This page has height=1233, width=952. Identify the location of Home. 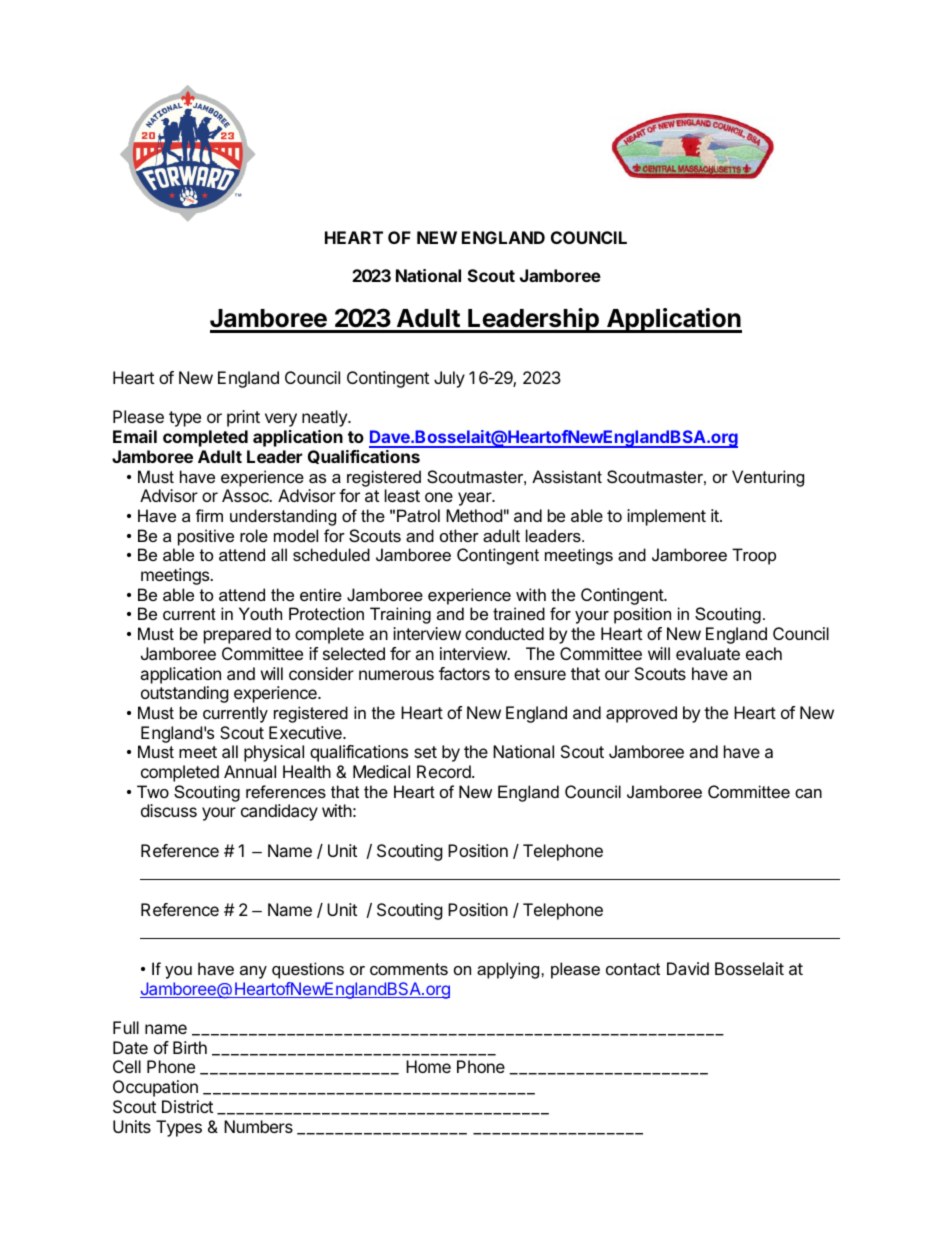
(428, 1066).
